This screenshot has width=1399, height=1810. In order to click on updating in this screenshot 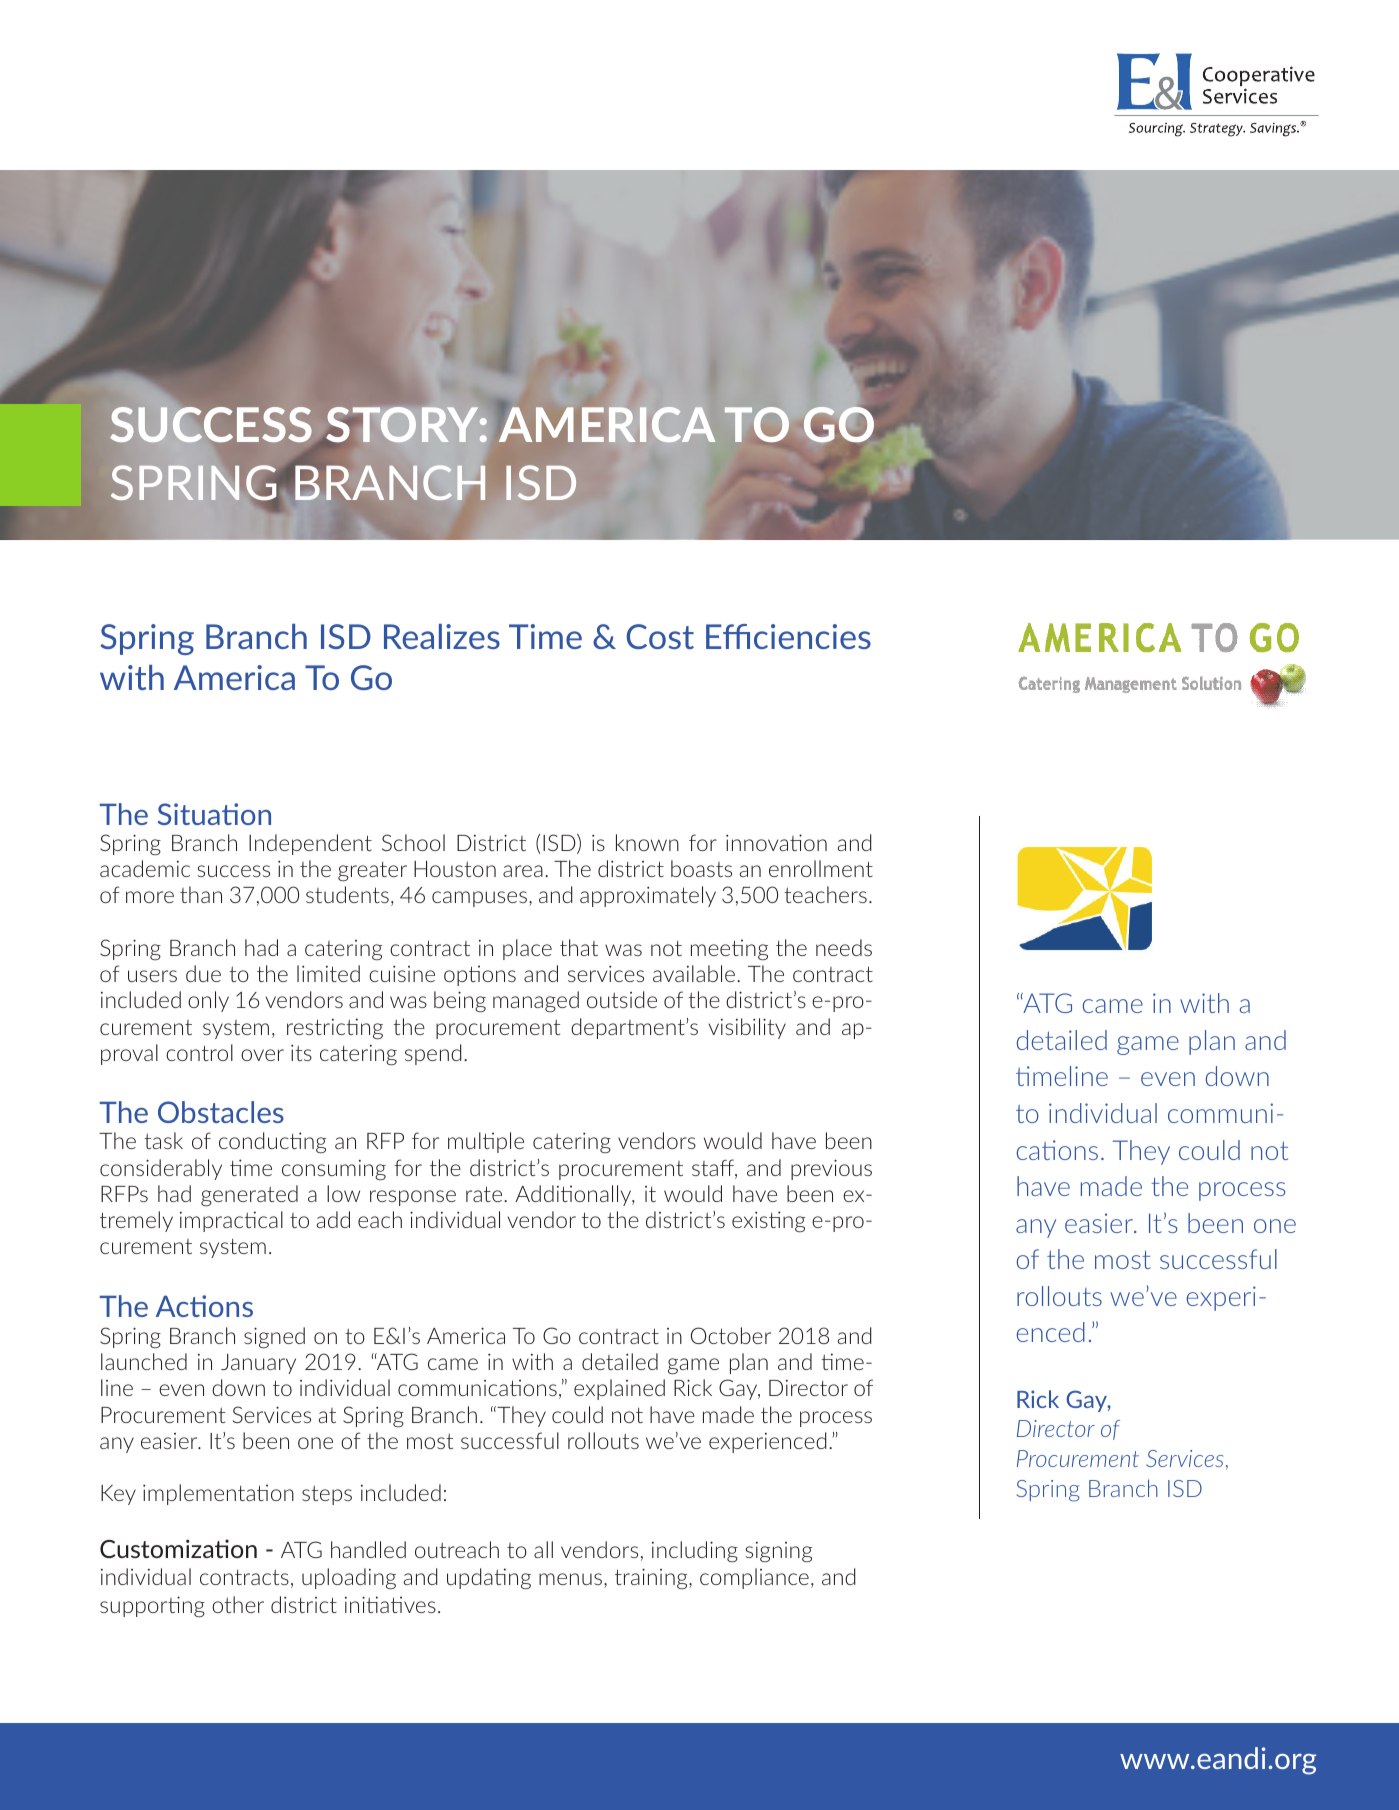, I will do `click(489, 1578)`.
